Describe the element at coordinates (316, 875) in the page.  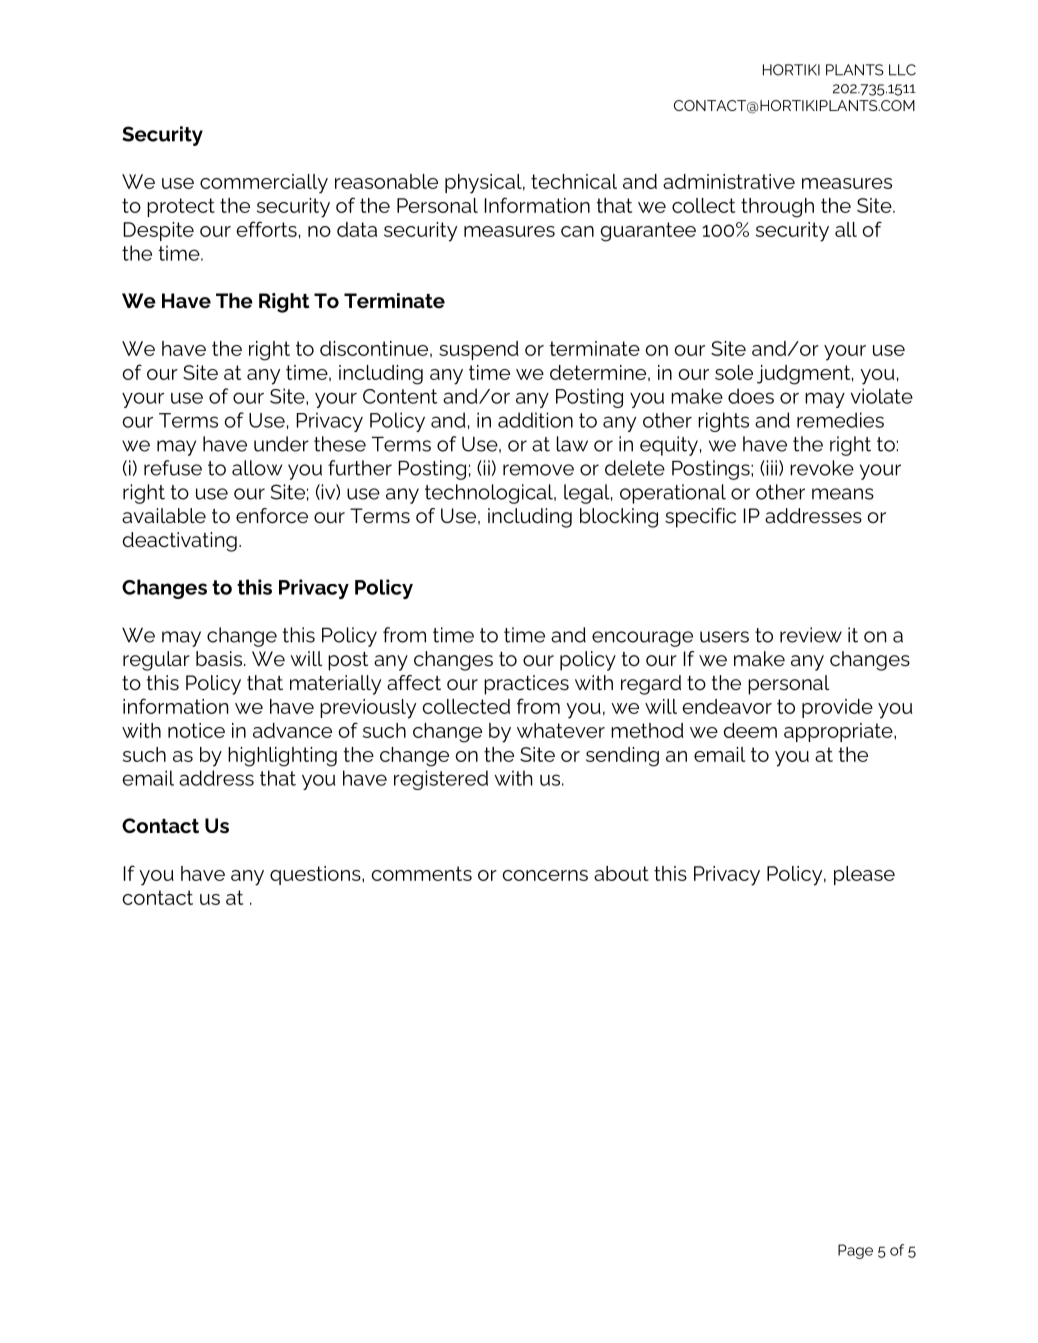
I see `questions` at that location.
